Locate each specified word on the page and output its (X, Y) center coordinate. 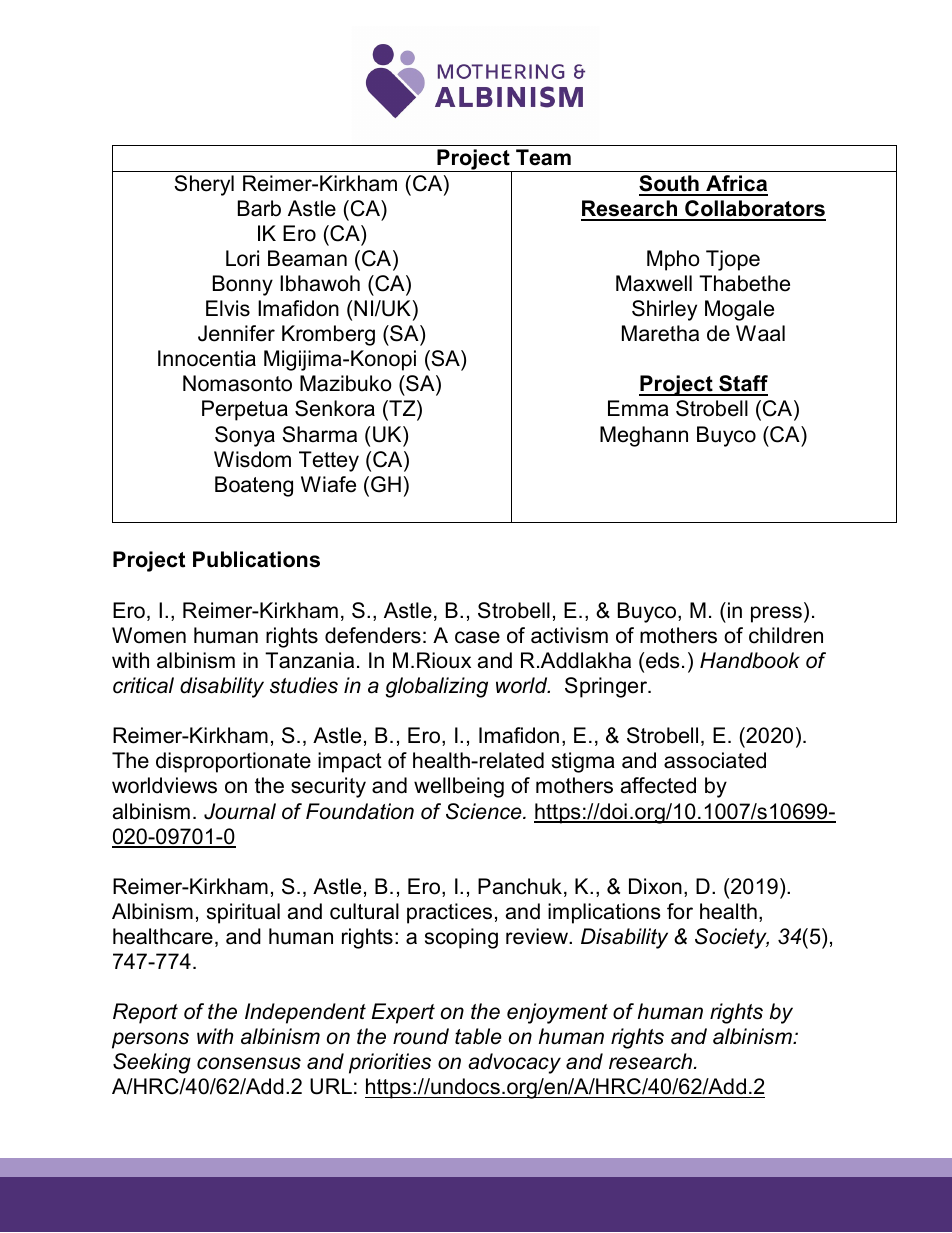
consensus (249, 1063)
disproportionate (233, 762)
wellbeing (459, 787)
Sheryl (204, 185)
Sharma (319, 434)
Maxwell (654, 283)
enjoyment (557, 1013)
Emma (638, 408)
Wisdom (252, 459)
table (478, 1036)
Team (543, 157)
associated (715, 760)
